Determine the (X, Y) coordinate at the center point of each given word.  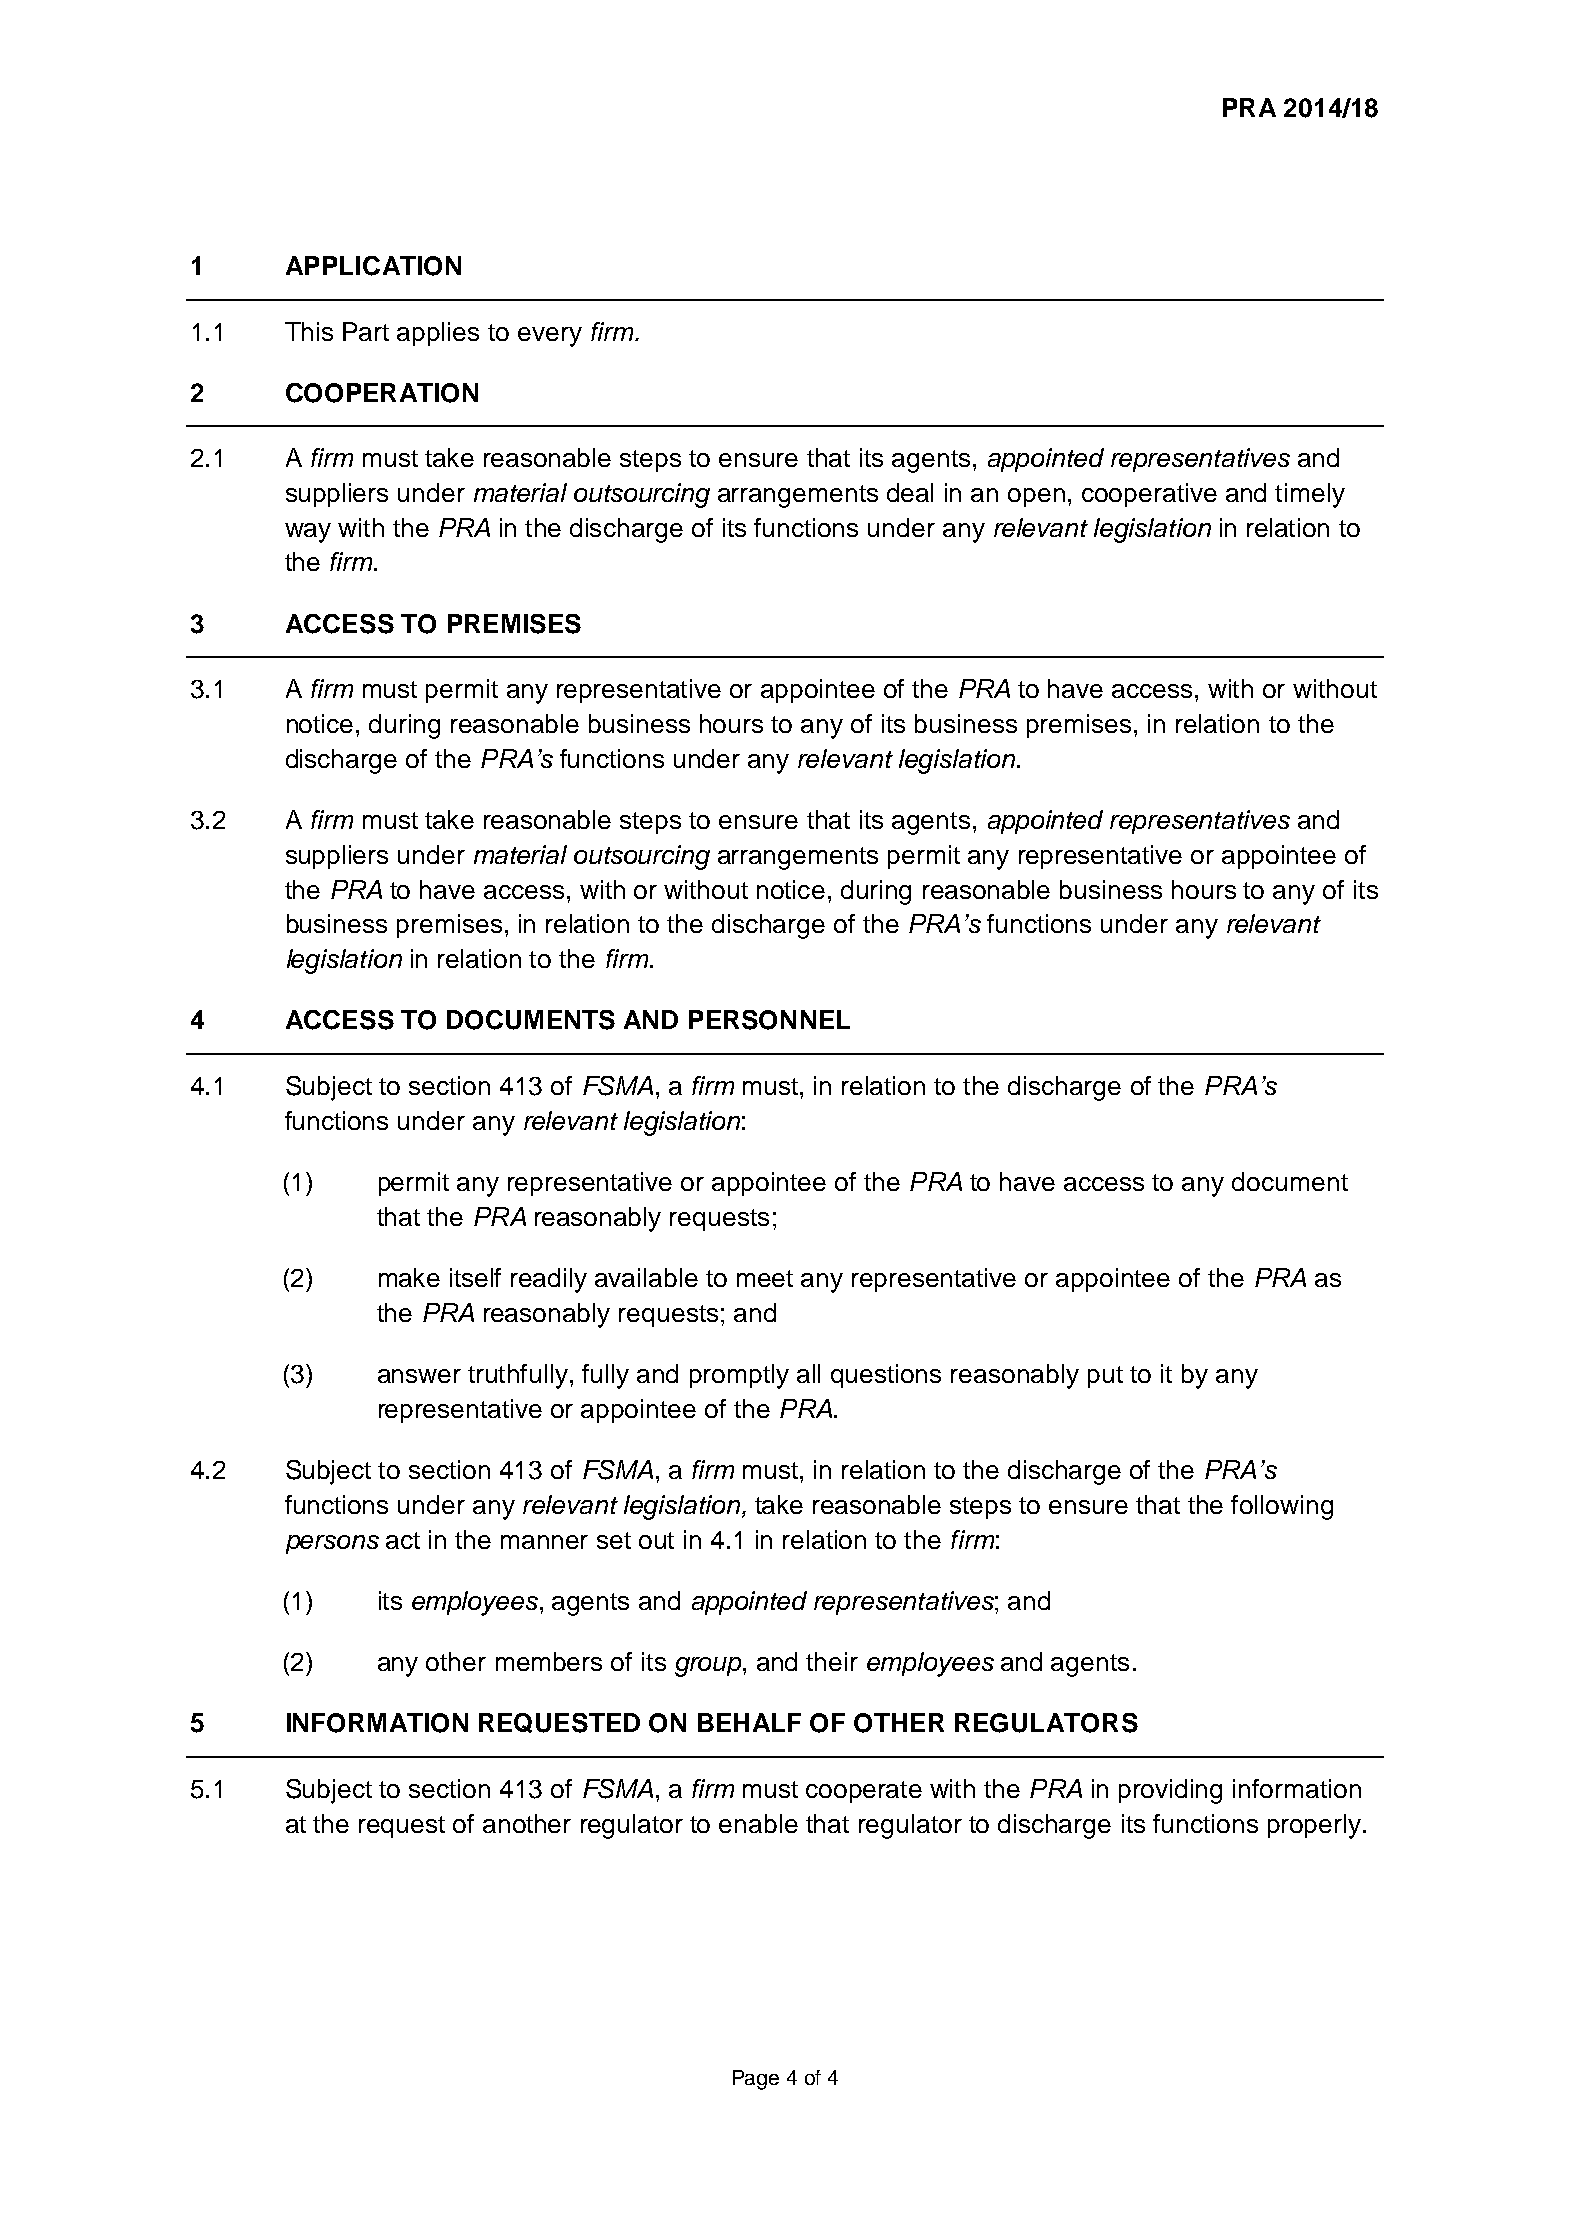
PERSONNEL (769, 1020)
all (808, 1373)
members (549, 1661)
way (308, 533)
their (832, 1661)
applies (438, 334)
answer (419, 1376)
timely (1310, 495)
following (1282, 1507)
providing (1170, 1791)
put (1105, 1377)
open (1036, 497)
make (409, 1277)
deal (910, 492)
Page (756, 2080)
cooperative (1149, 495)
